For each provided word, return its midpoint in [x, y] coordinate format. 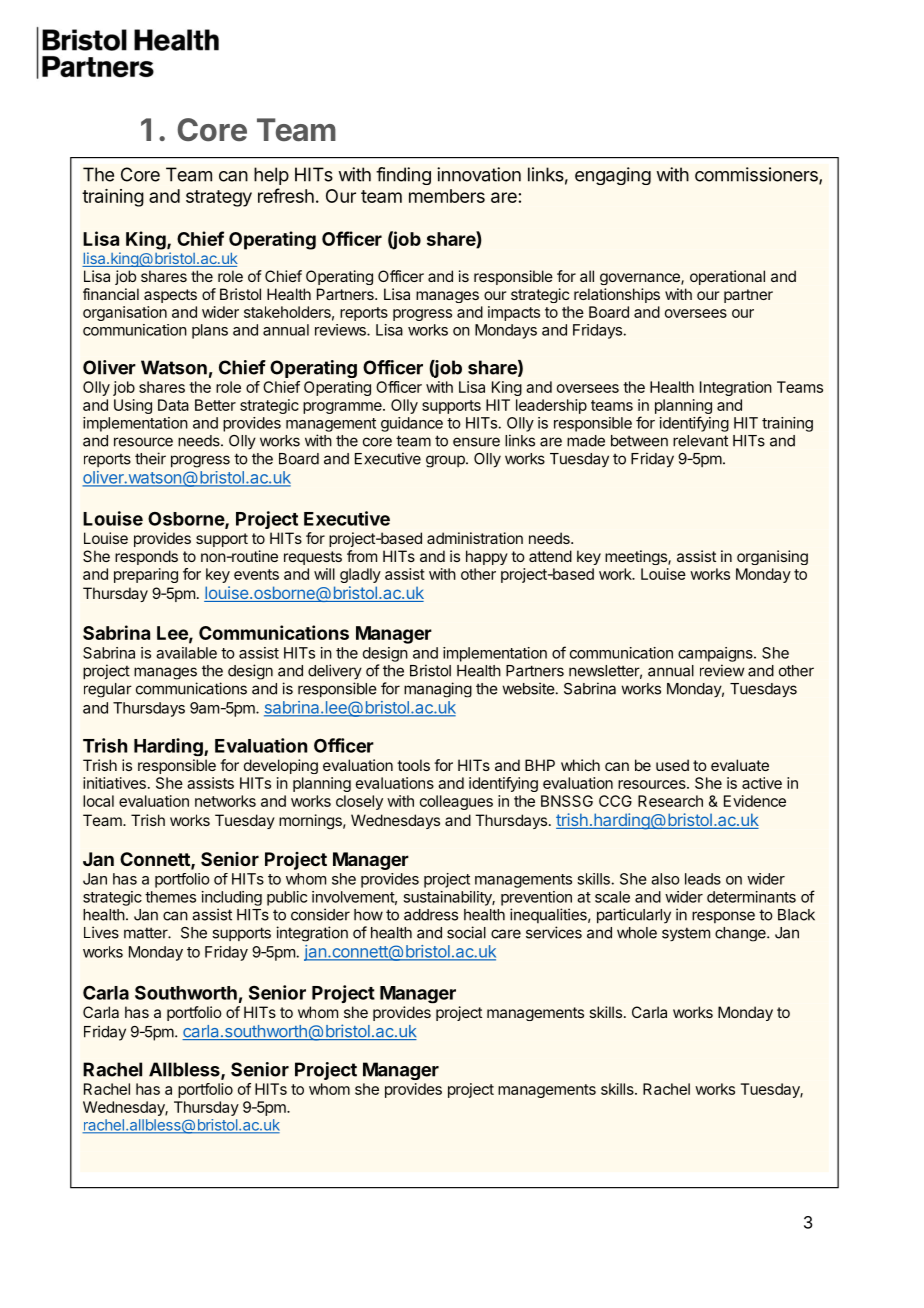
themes [170, 897]
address [431, 915]
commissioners [757, 175]
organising [772, 557]
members [447, 196]
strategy [219, 198]
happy [487, 557]
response [723, 917]
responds [146, 557]
